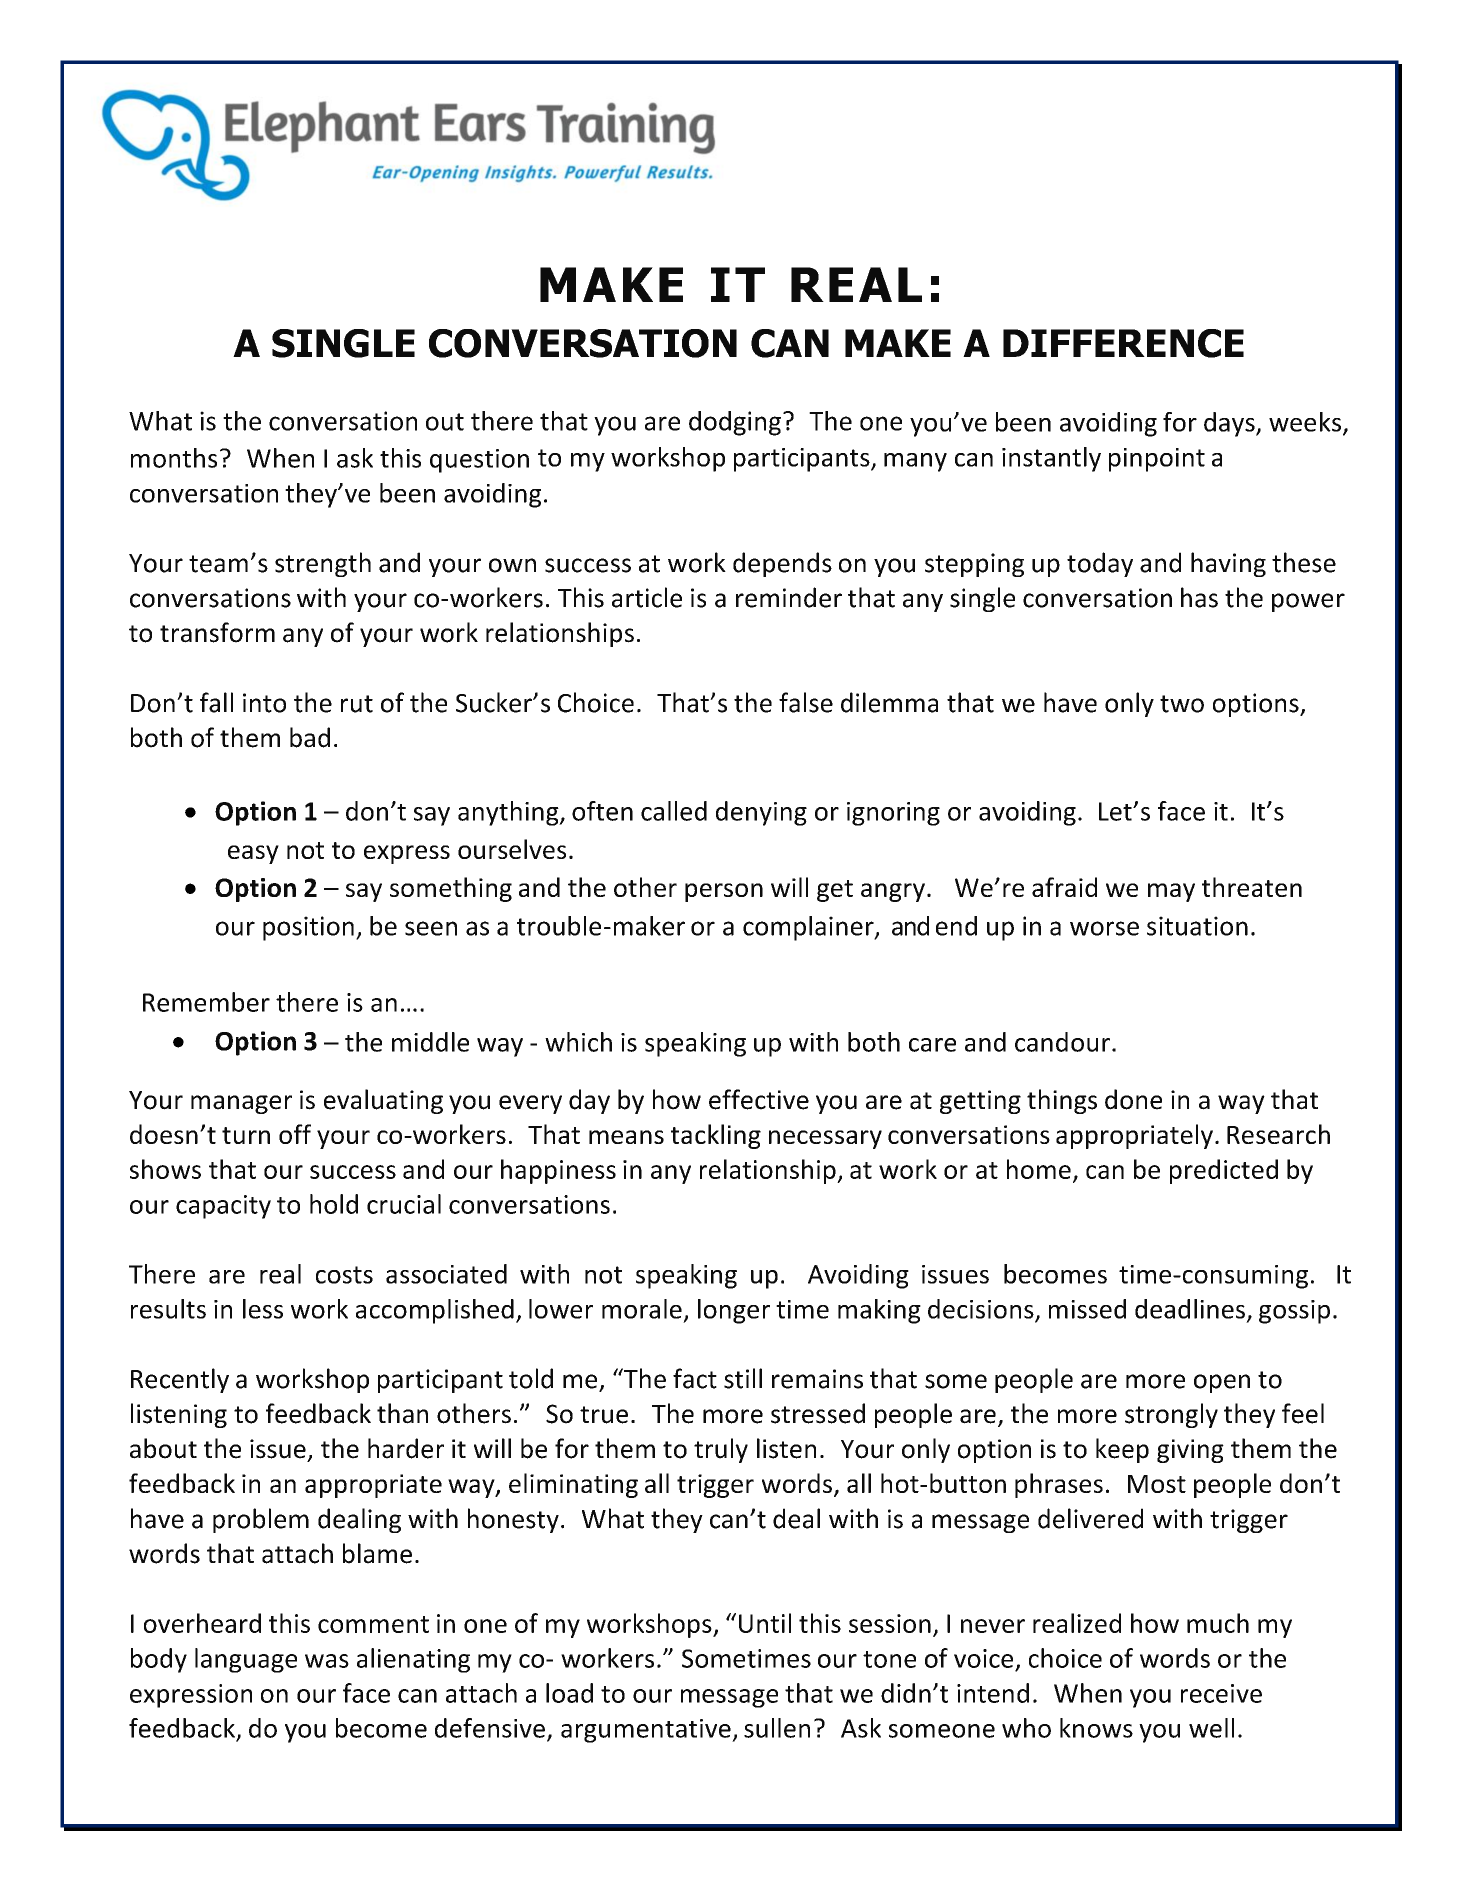 The height and width of the screenshot is (1888, 1459). Describe the element at coordinates (174, 458) in the screenshot. I see `months` at that location.
